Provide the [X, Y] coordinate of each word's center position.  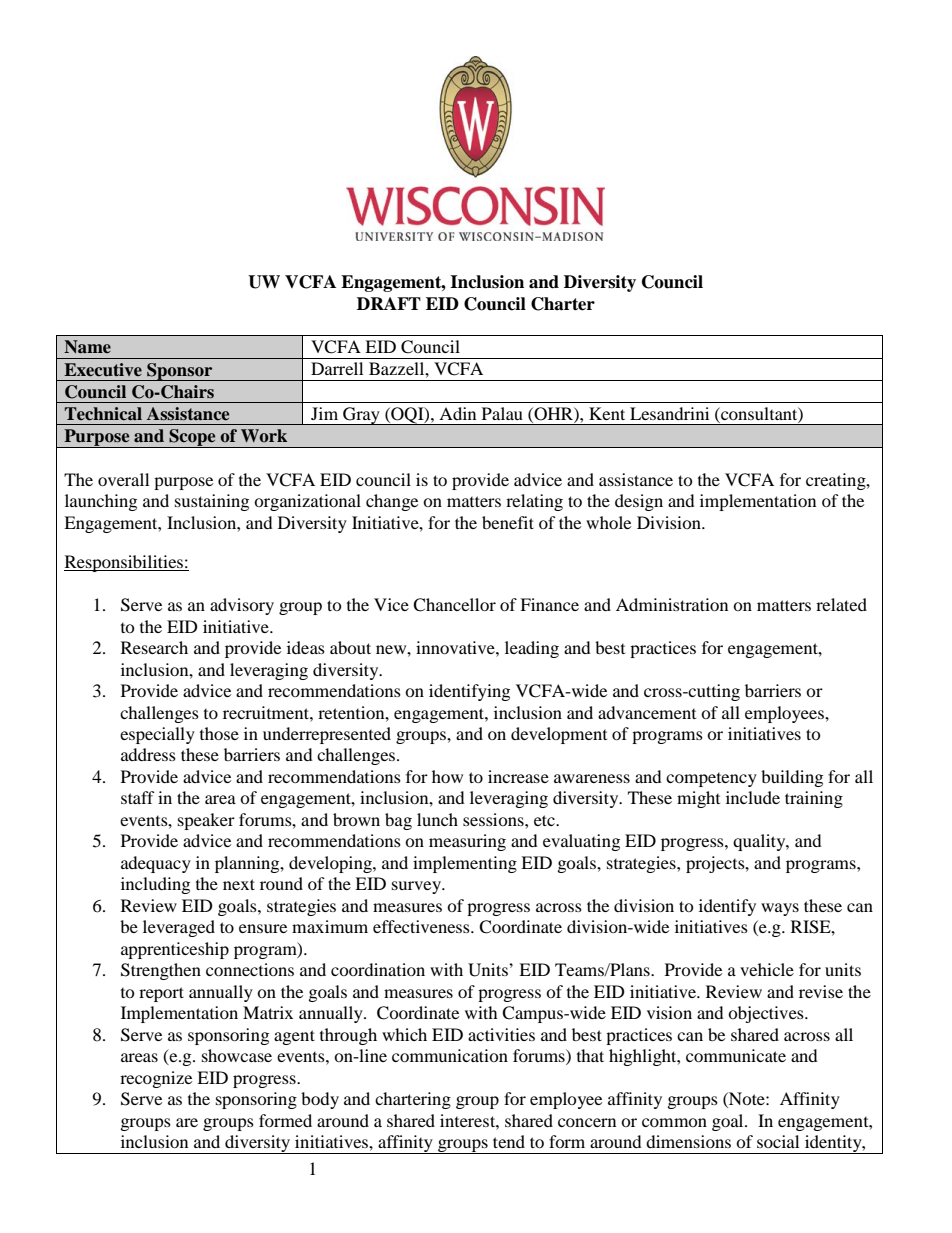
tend [509, 1141]
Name [87, 347]
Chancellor [454, 605]
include [753, 797]
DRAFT [389, 303]
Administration [672, 604]
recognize [156, 1079]
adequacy [156, 864]
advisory [242, 606]
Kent [607, 413]
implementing [465, 864]
